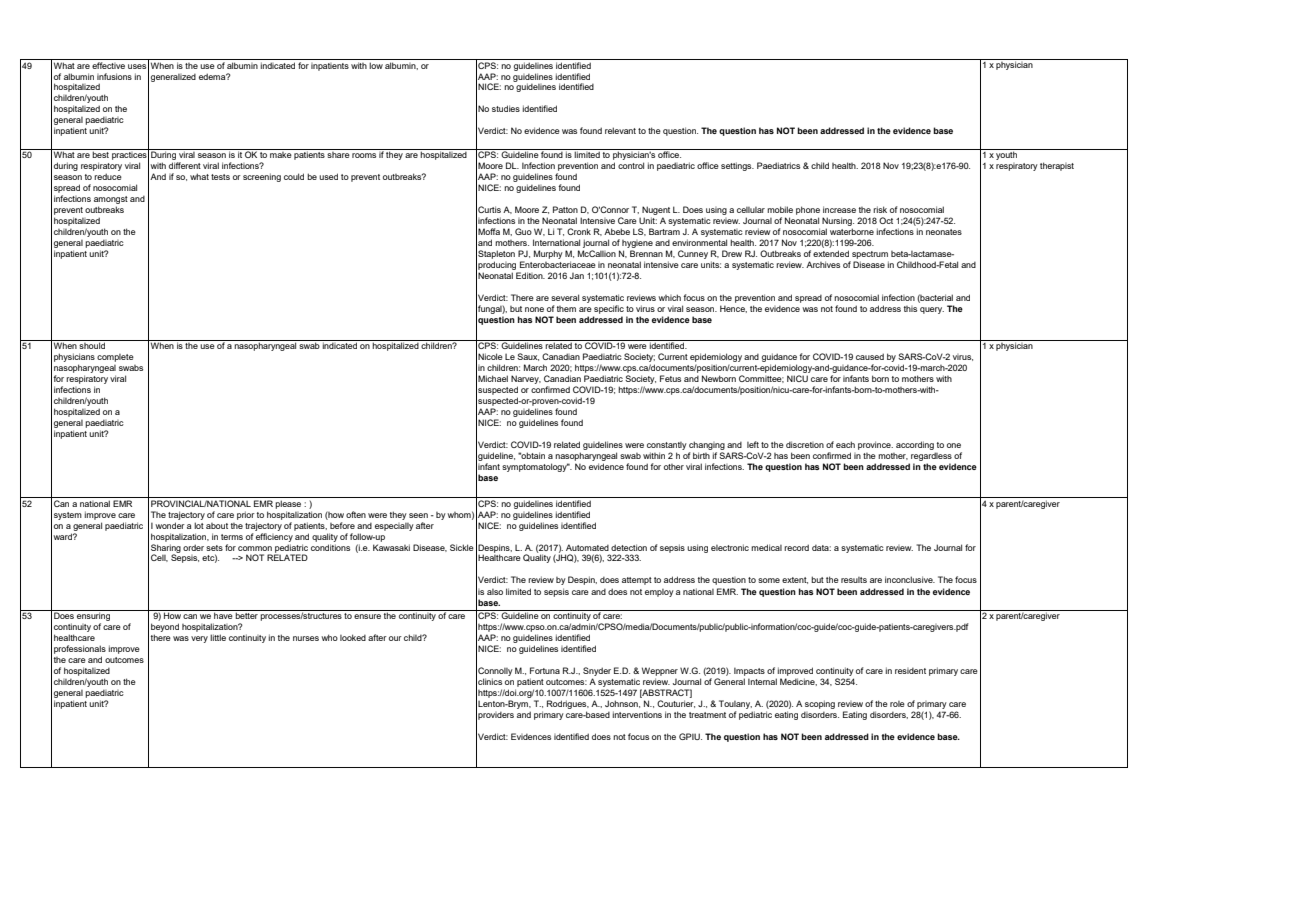  What do you see at coordinates (897, 704) in the screenshot?
I see `role` at bounding box center [897, 704].
